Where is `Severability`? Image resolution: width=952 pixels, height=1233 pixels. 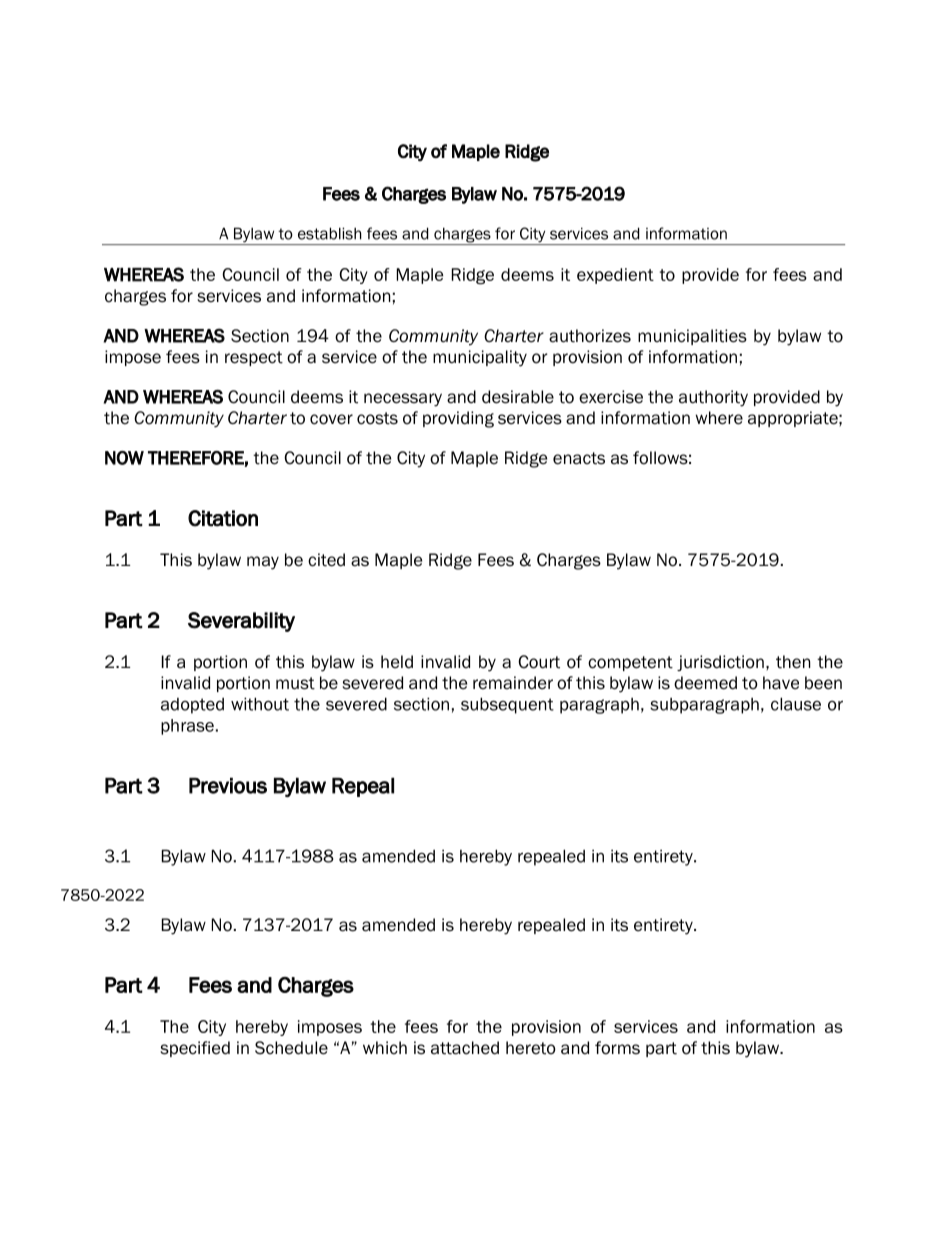
Severability is located at coordinates (241, 622).
